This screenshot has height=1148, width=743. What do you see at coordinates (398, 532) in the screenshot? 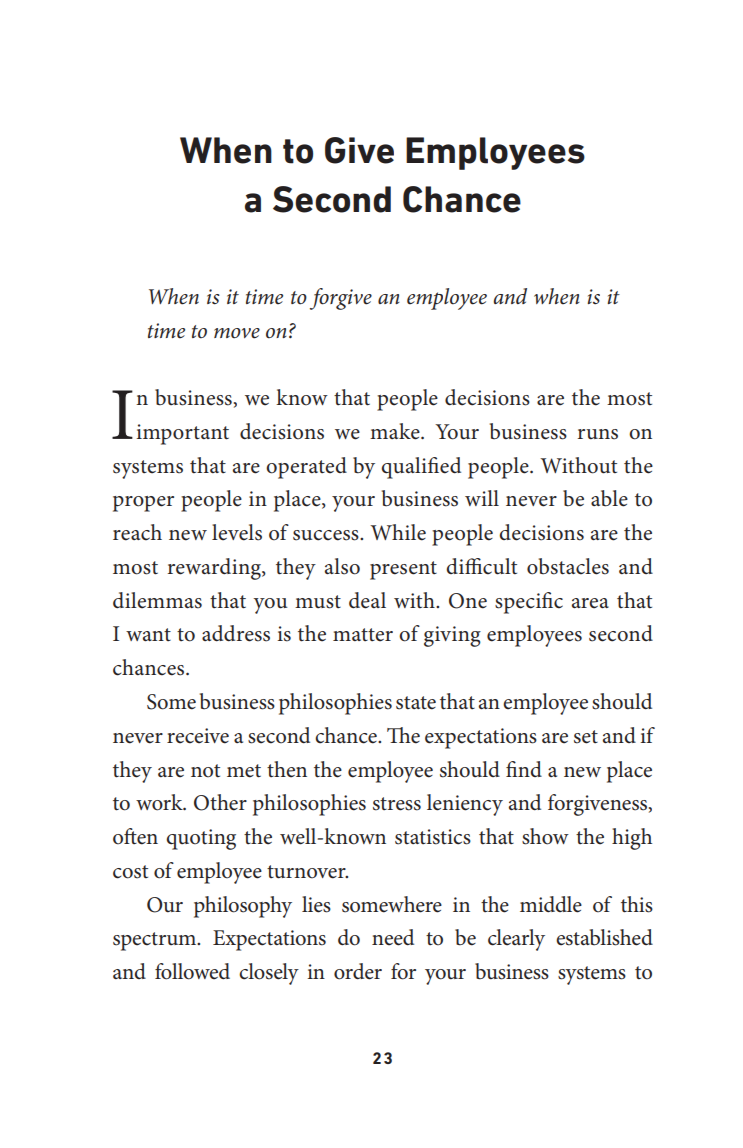
I see `While` at bounding box center [398, 532].
